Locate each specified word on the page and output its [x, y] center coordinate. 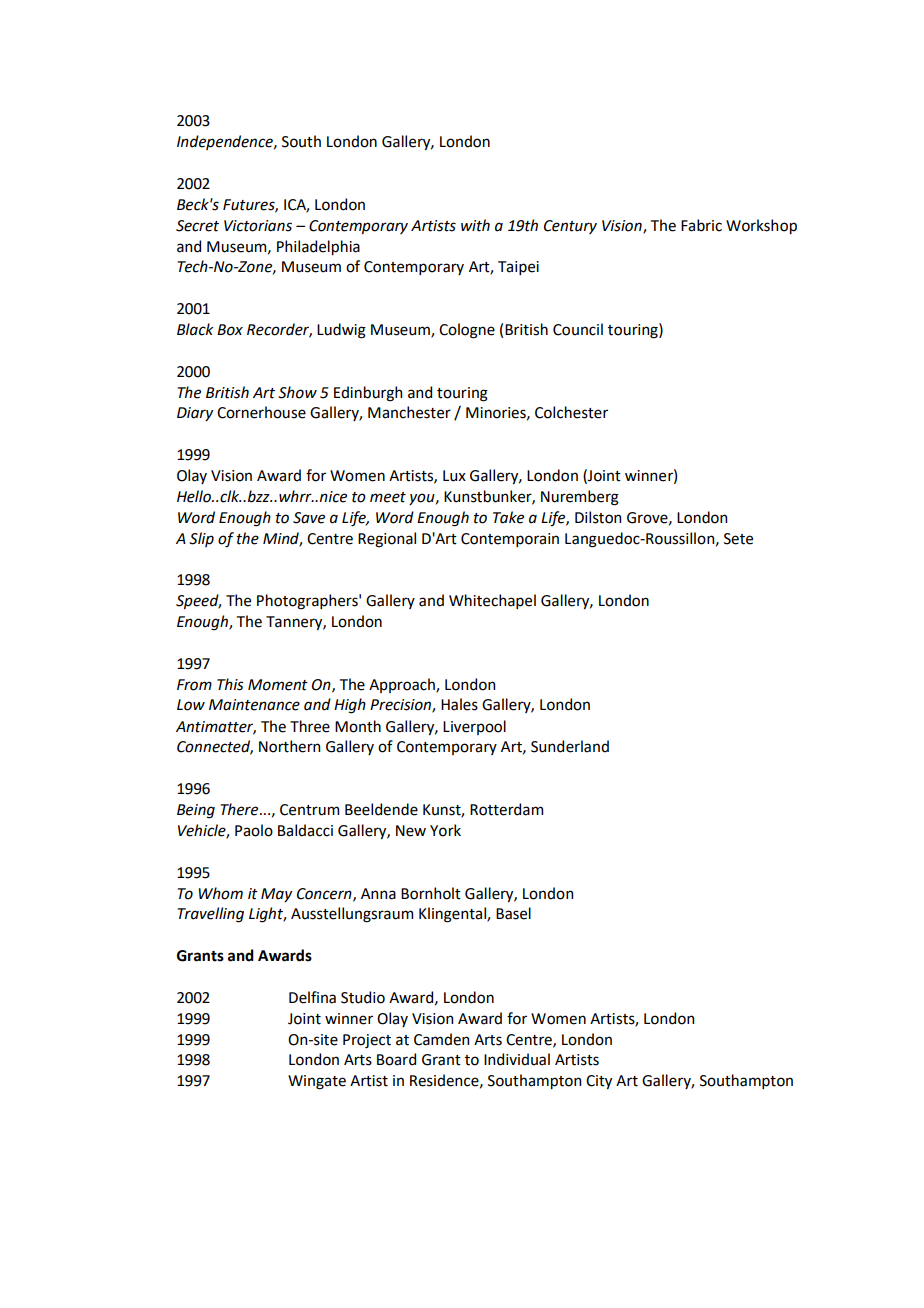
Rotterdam [506, 809]
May [276, 895]
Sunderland [570, 746]
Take [508, 517]
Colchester [571, 412]
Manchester [409, 412]
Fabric [701, 225]
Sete [738, 539]
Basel [513, 913]
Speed [198, 601]
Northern [289, 746]
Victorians [258, 226]
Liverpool [474, 727]
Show [297, 392]
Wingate [317, 1082]
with [475, 225]
